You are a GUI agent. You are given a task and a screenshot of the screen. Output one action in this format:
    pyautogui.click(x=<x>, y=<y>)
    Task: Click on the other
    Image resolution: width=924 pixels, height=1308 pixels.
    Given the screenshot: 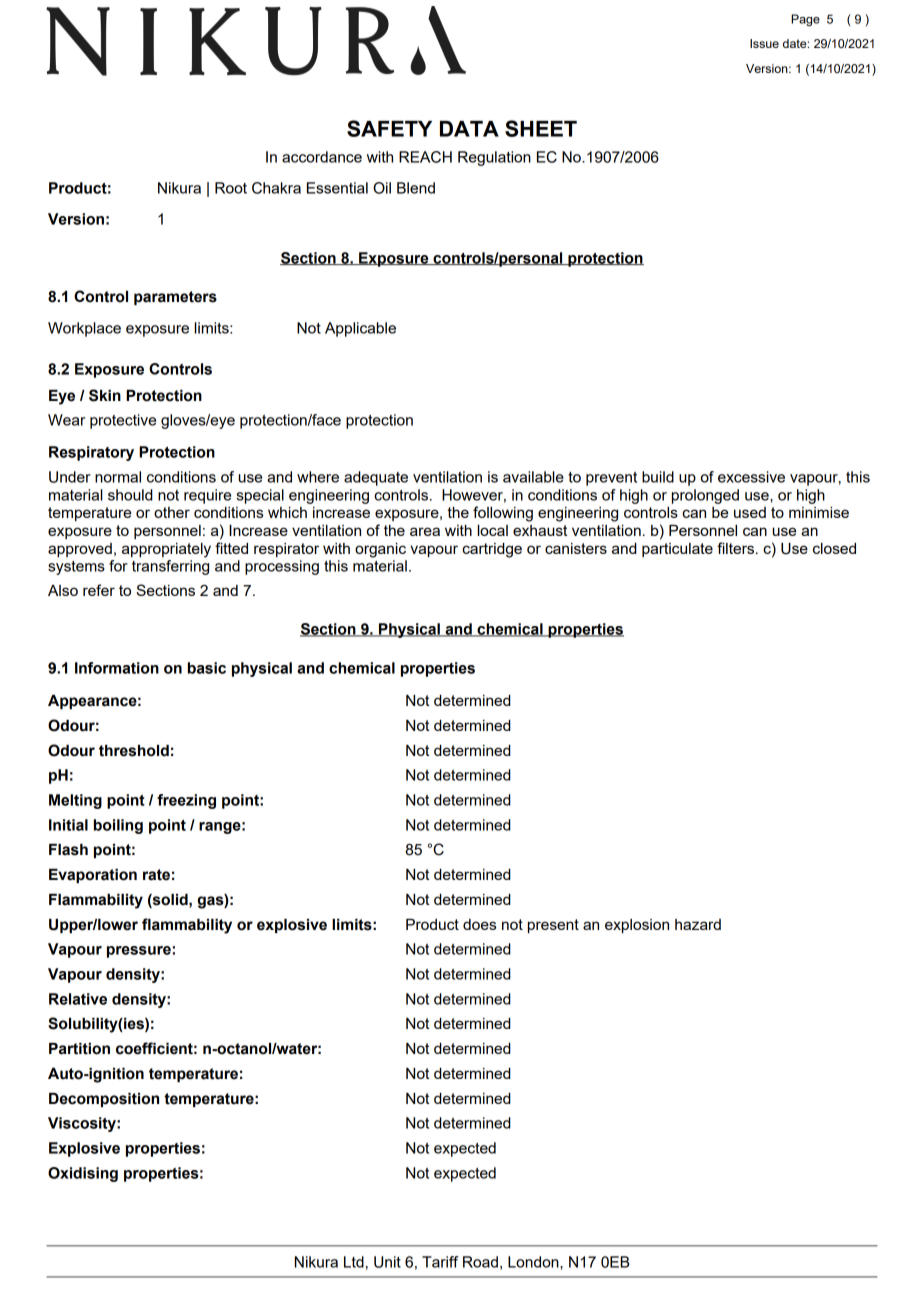 What is the action you would take?
    pyautogui.click(x=172, y=512)
